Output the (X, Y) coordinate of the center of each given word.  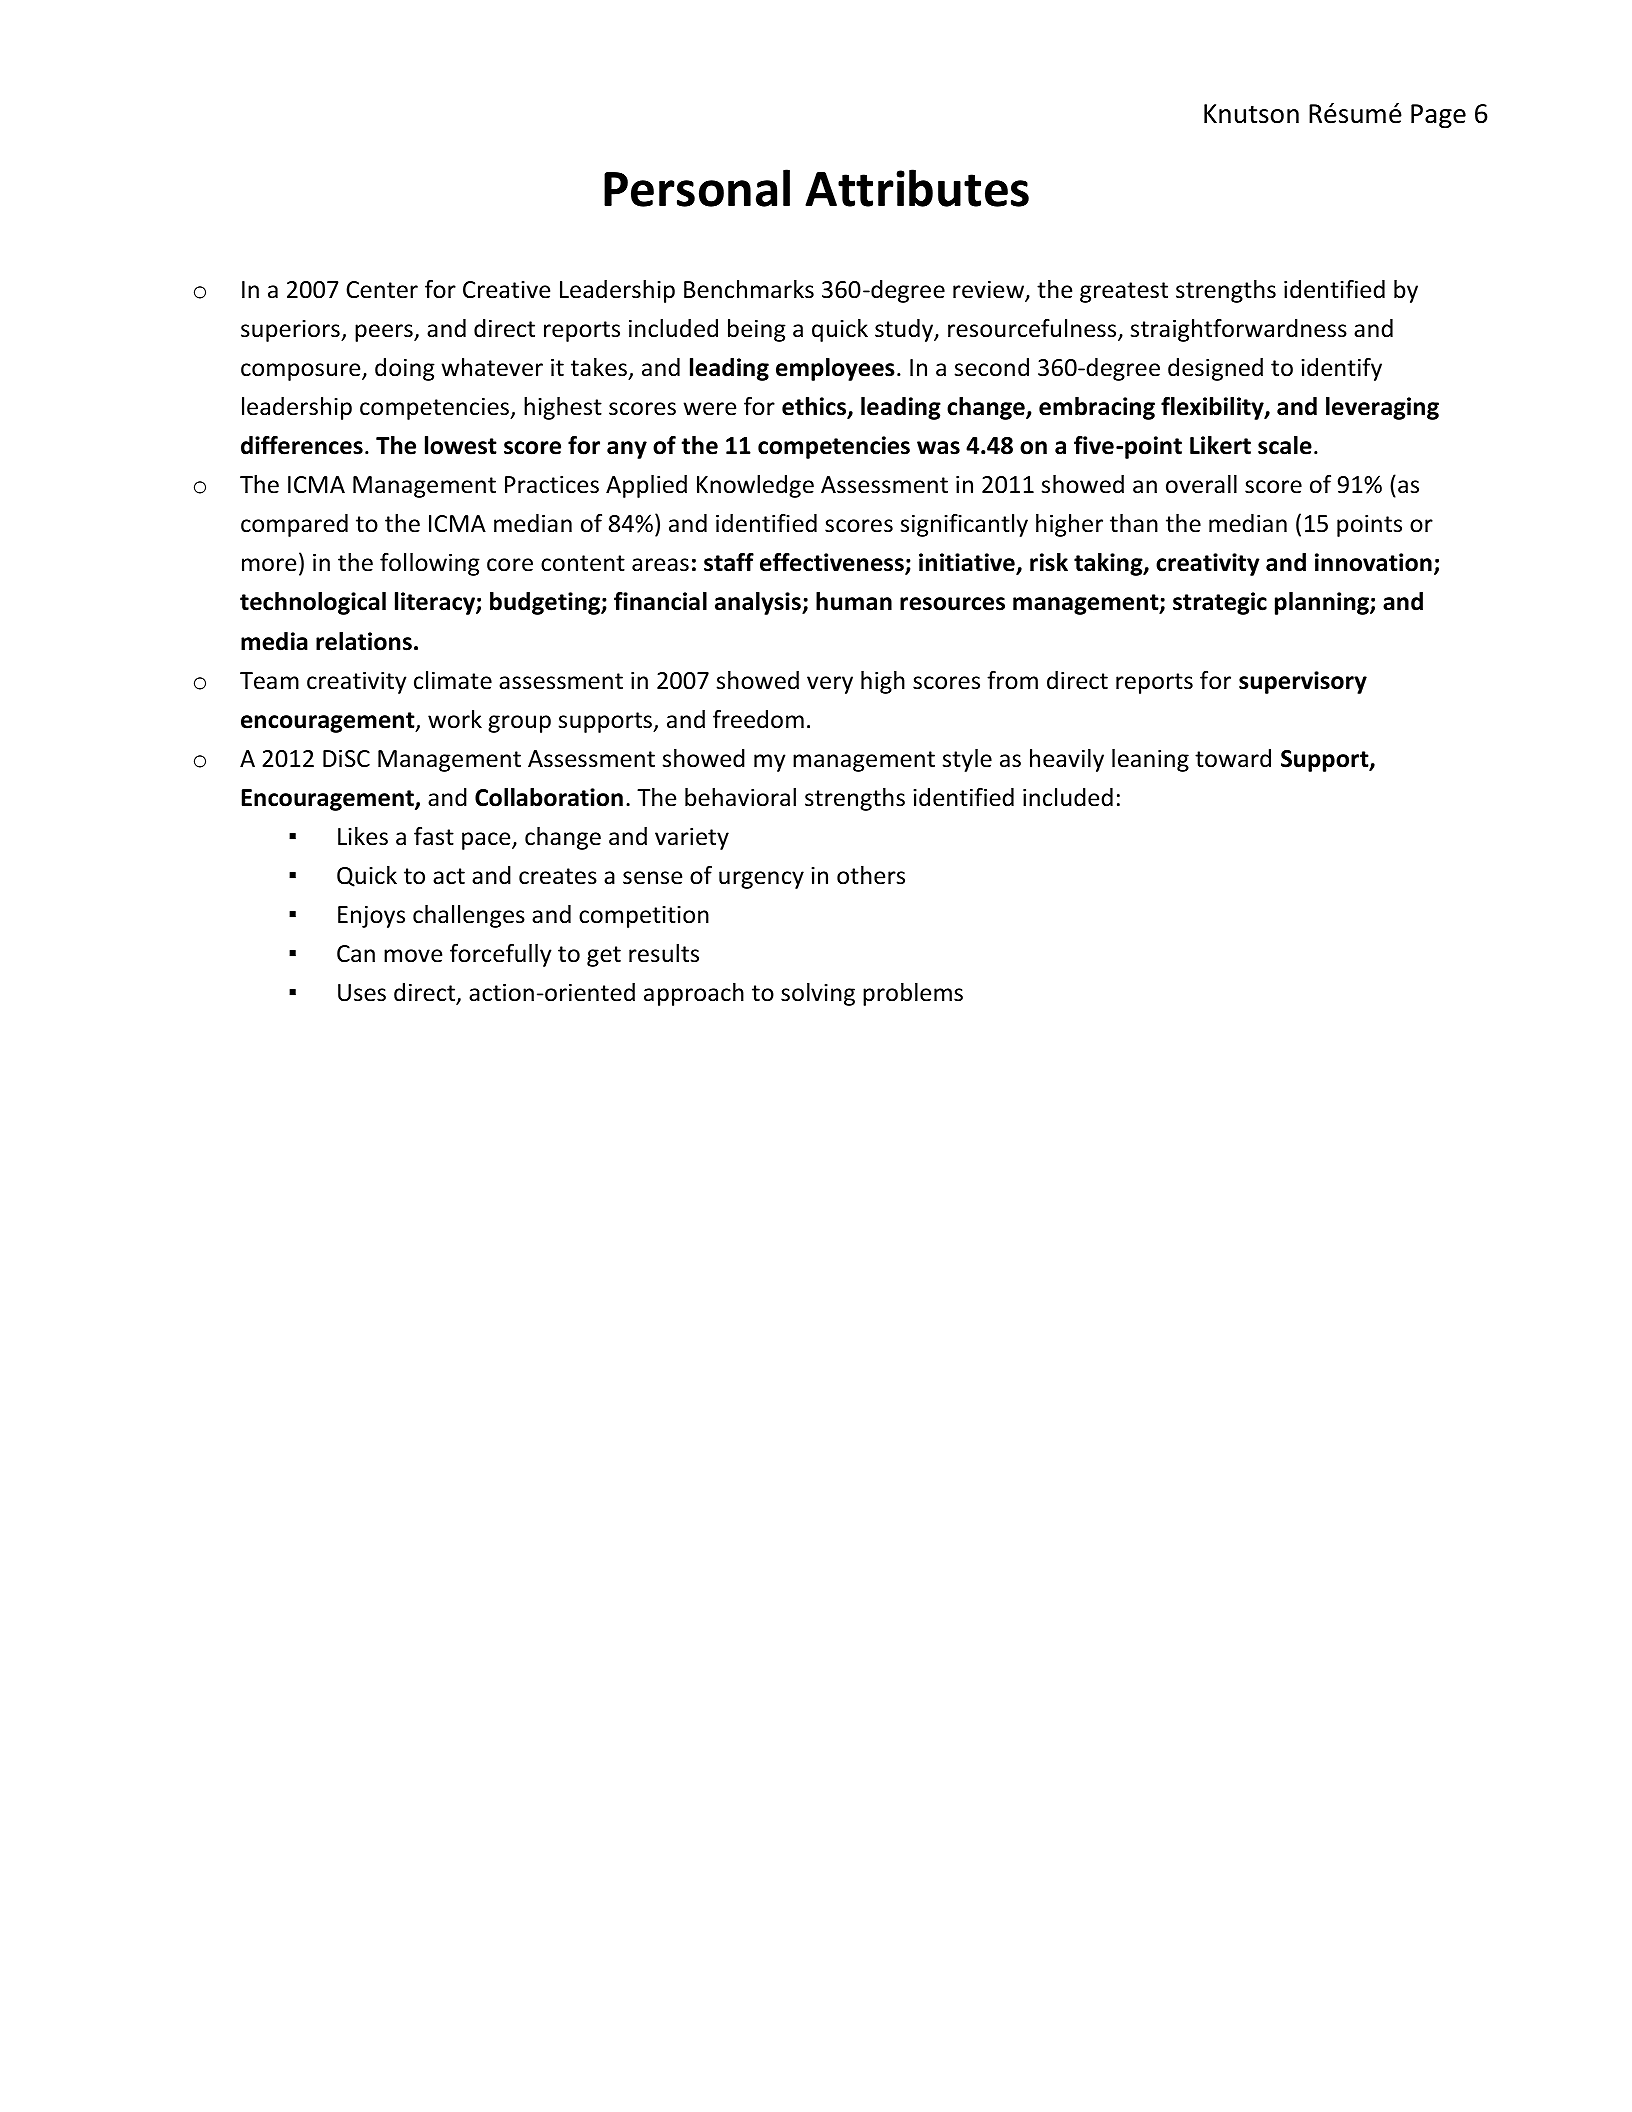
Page (1438, 116)
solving (818, 994)
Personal (697, 188)
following (430, 564)
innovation (1373, 562)
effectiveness (833, 564)
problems (913, 994)
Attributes (917, 188)
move (413, 956)
